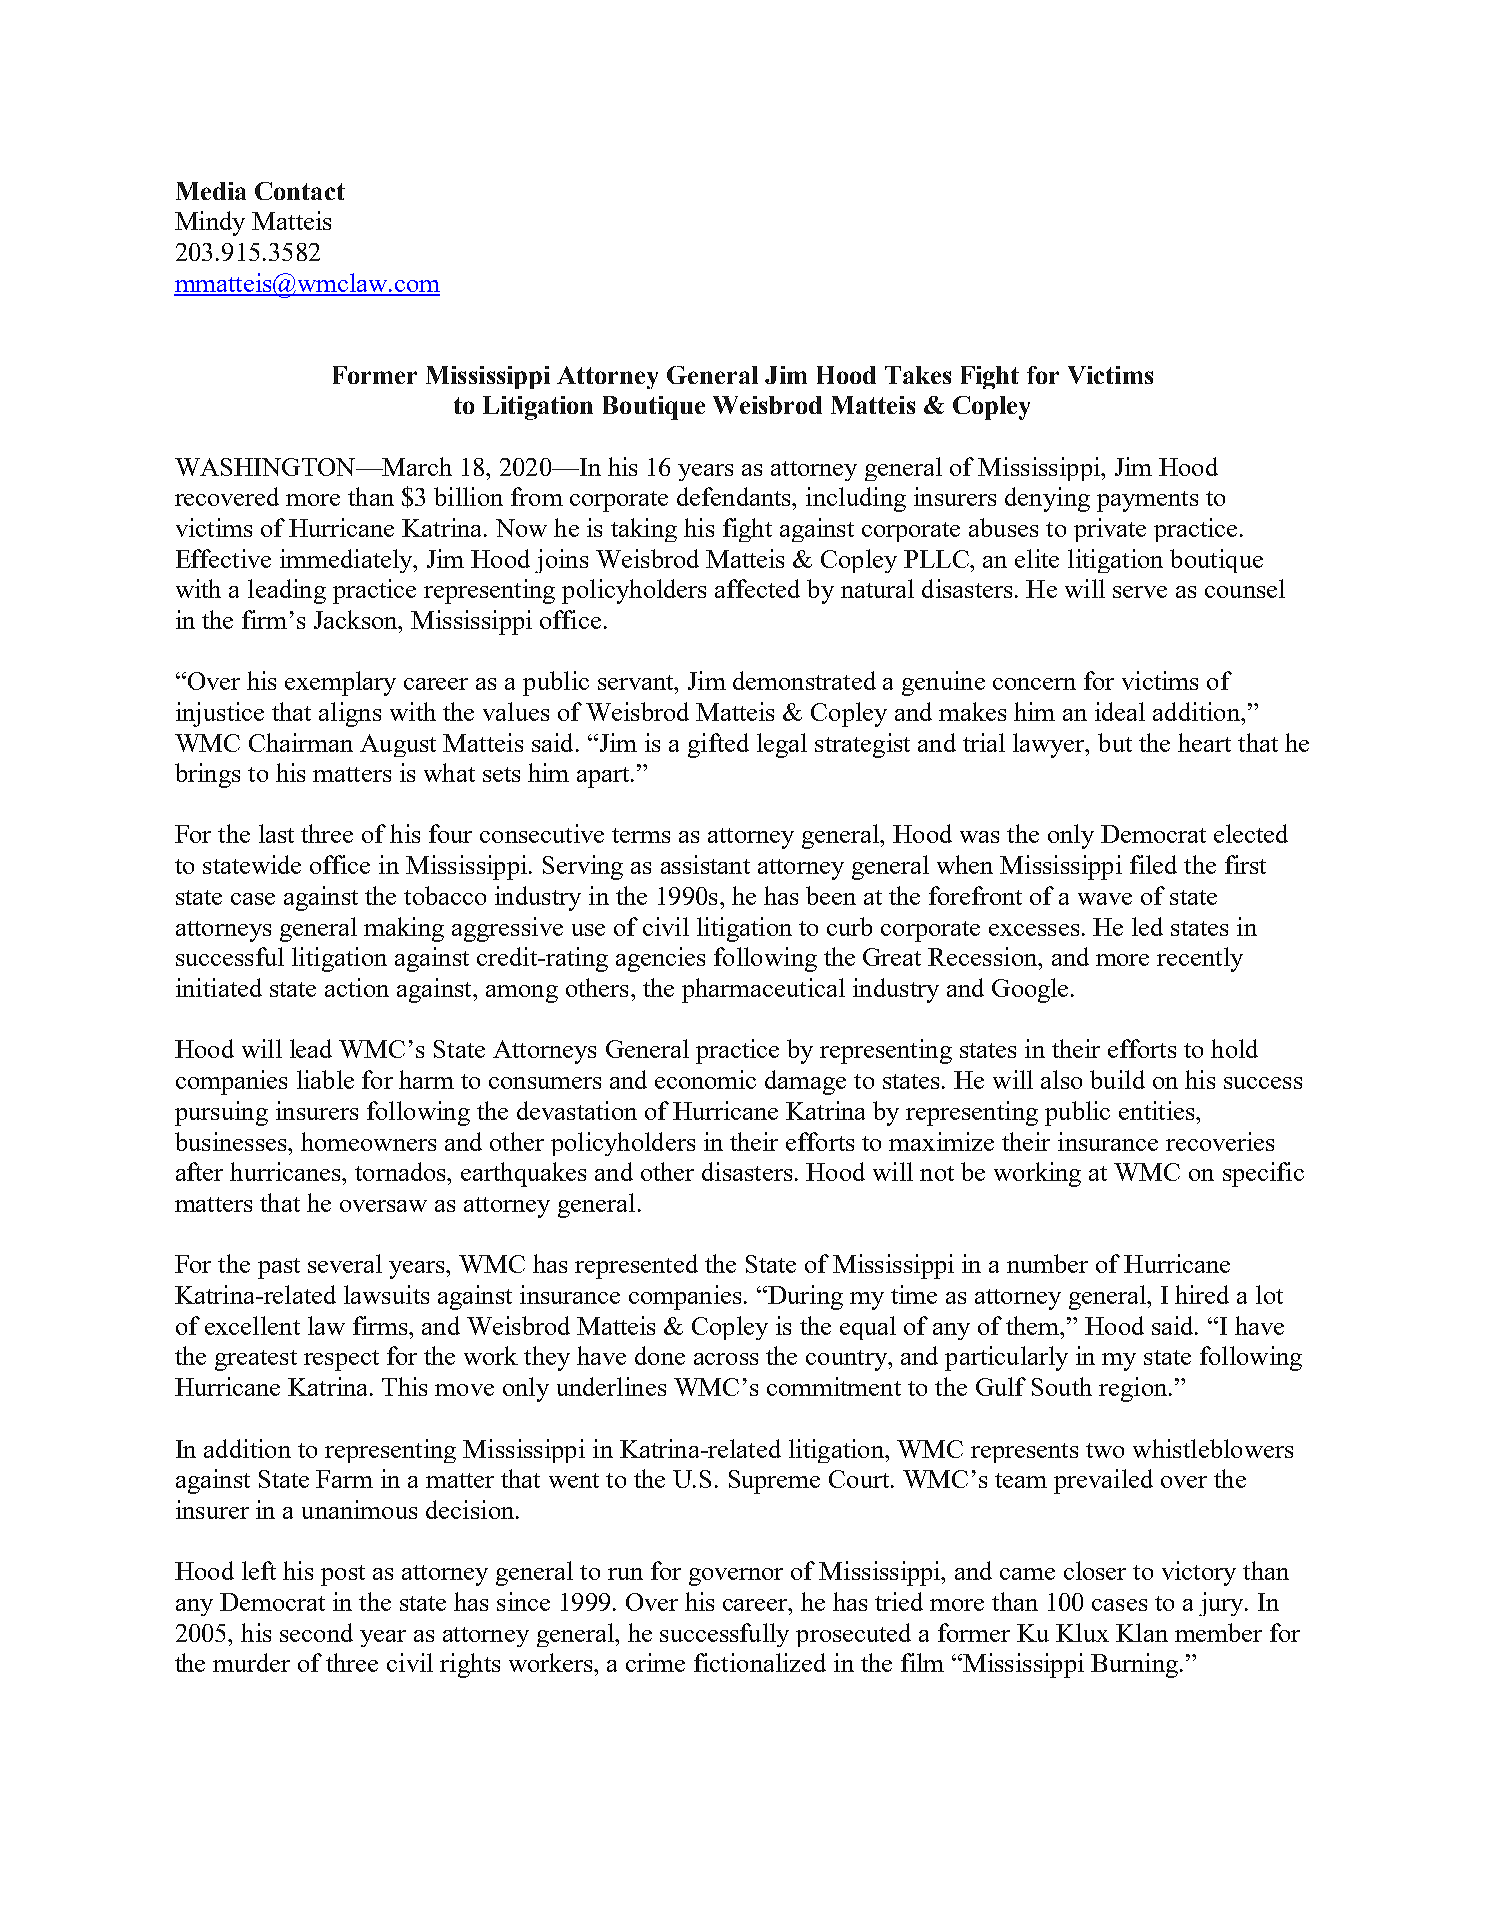  Describe the element at coordinates (918, 375) in the screenshot. I see `Takes` at that location.
